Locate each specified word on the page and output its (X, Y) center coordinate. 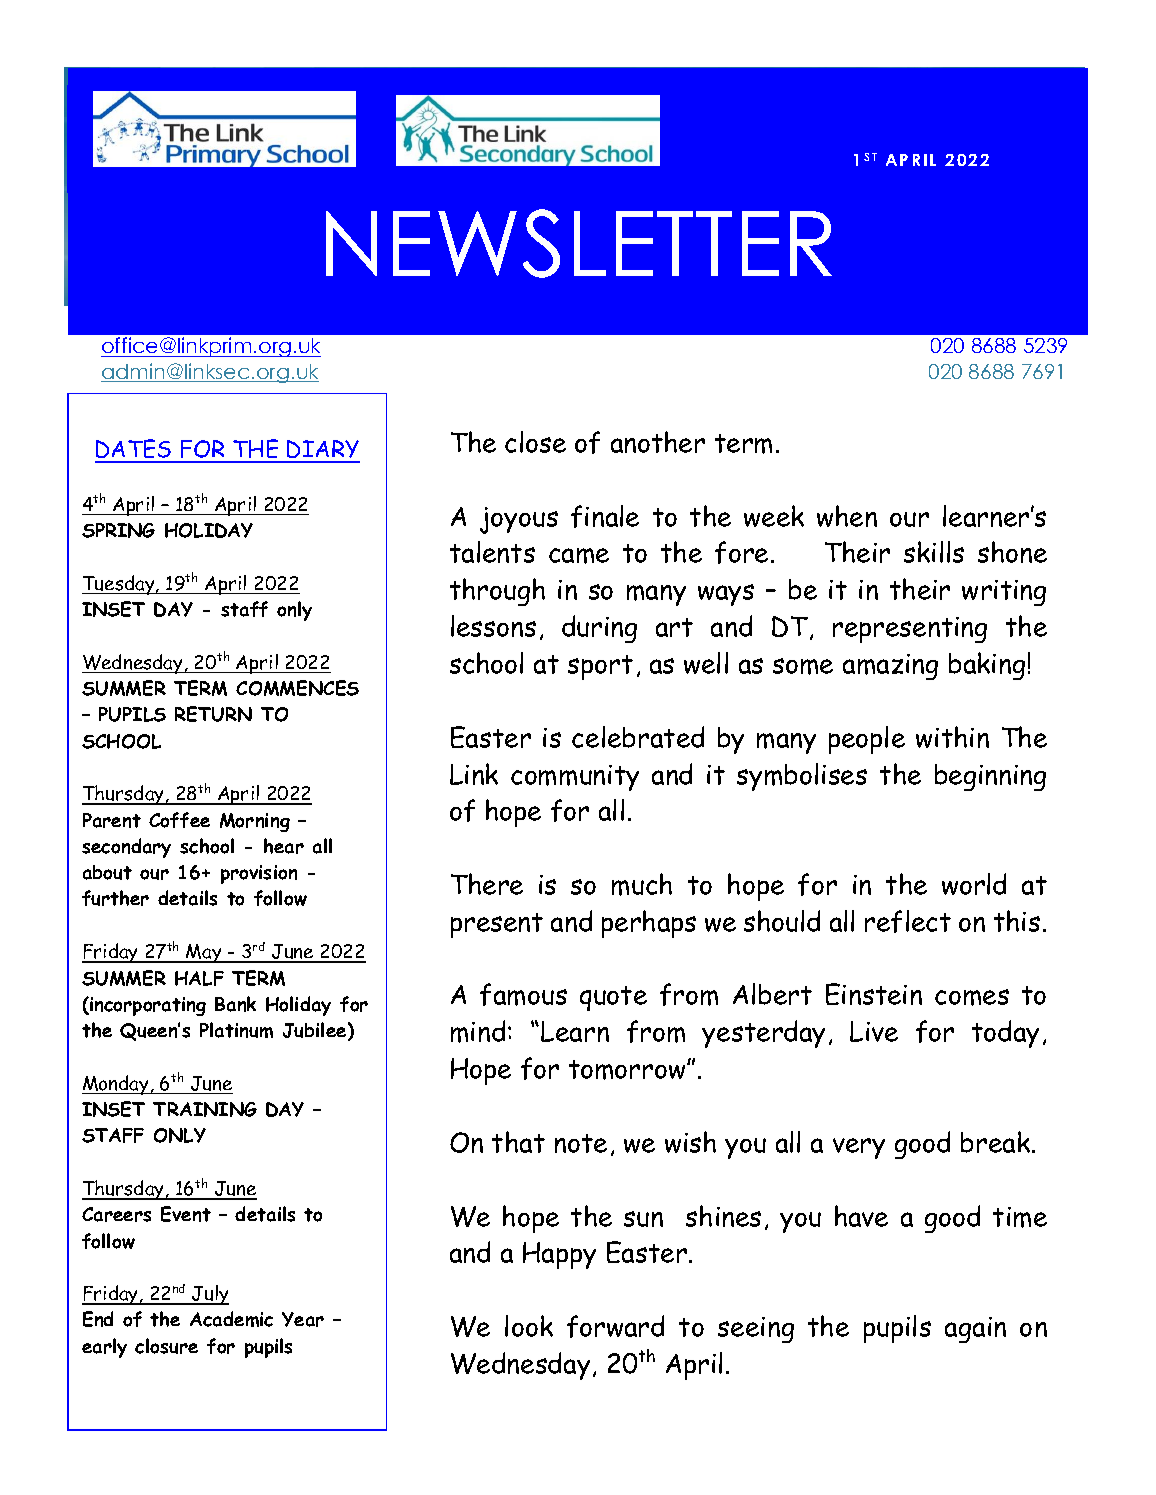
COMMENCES (297, 688)
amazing (890, 667)
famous (523, 994)
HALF (199, 978)
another (658, 442)
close (535, 442)
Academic (231, 1319)
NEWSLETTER (579, 243)
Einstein (874, 994)
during (599, 629)
